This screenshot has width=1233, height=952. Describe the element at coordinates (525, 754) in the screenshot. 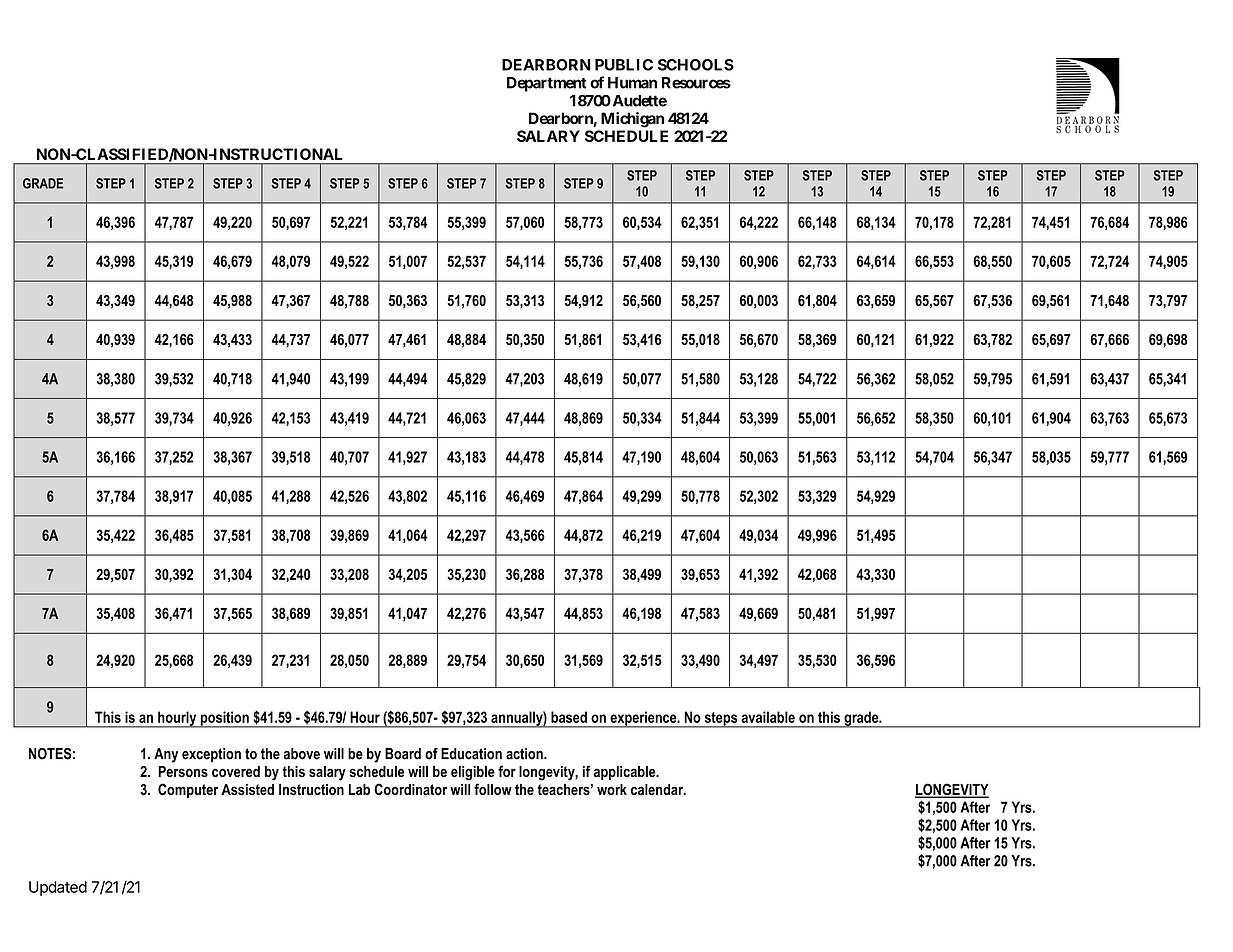

I see `action` at that location.
